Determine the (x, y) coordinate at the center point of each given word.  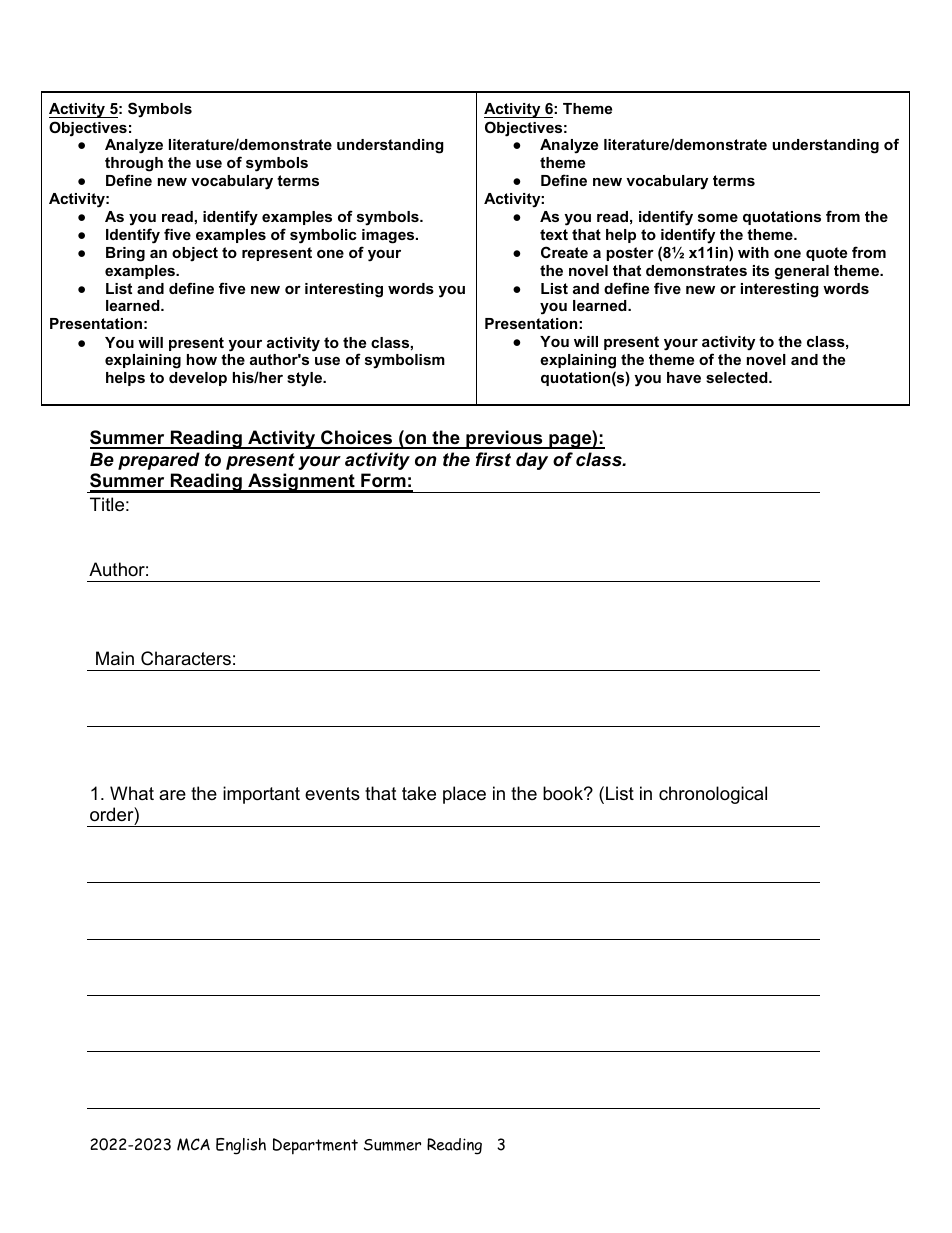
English (241, 1146)
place (464, 795)
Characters (186, 658)
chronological (713, 795)
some (718, 218)
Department (315, 1146)
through (134, 164)
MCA (193, 1144)
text (554, 234)
